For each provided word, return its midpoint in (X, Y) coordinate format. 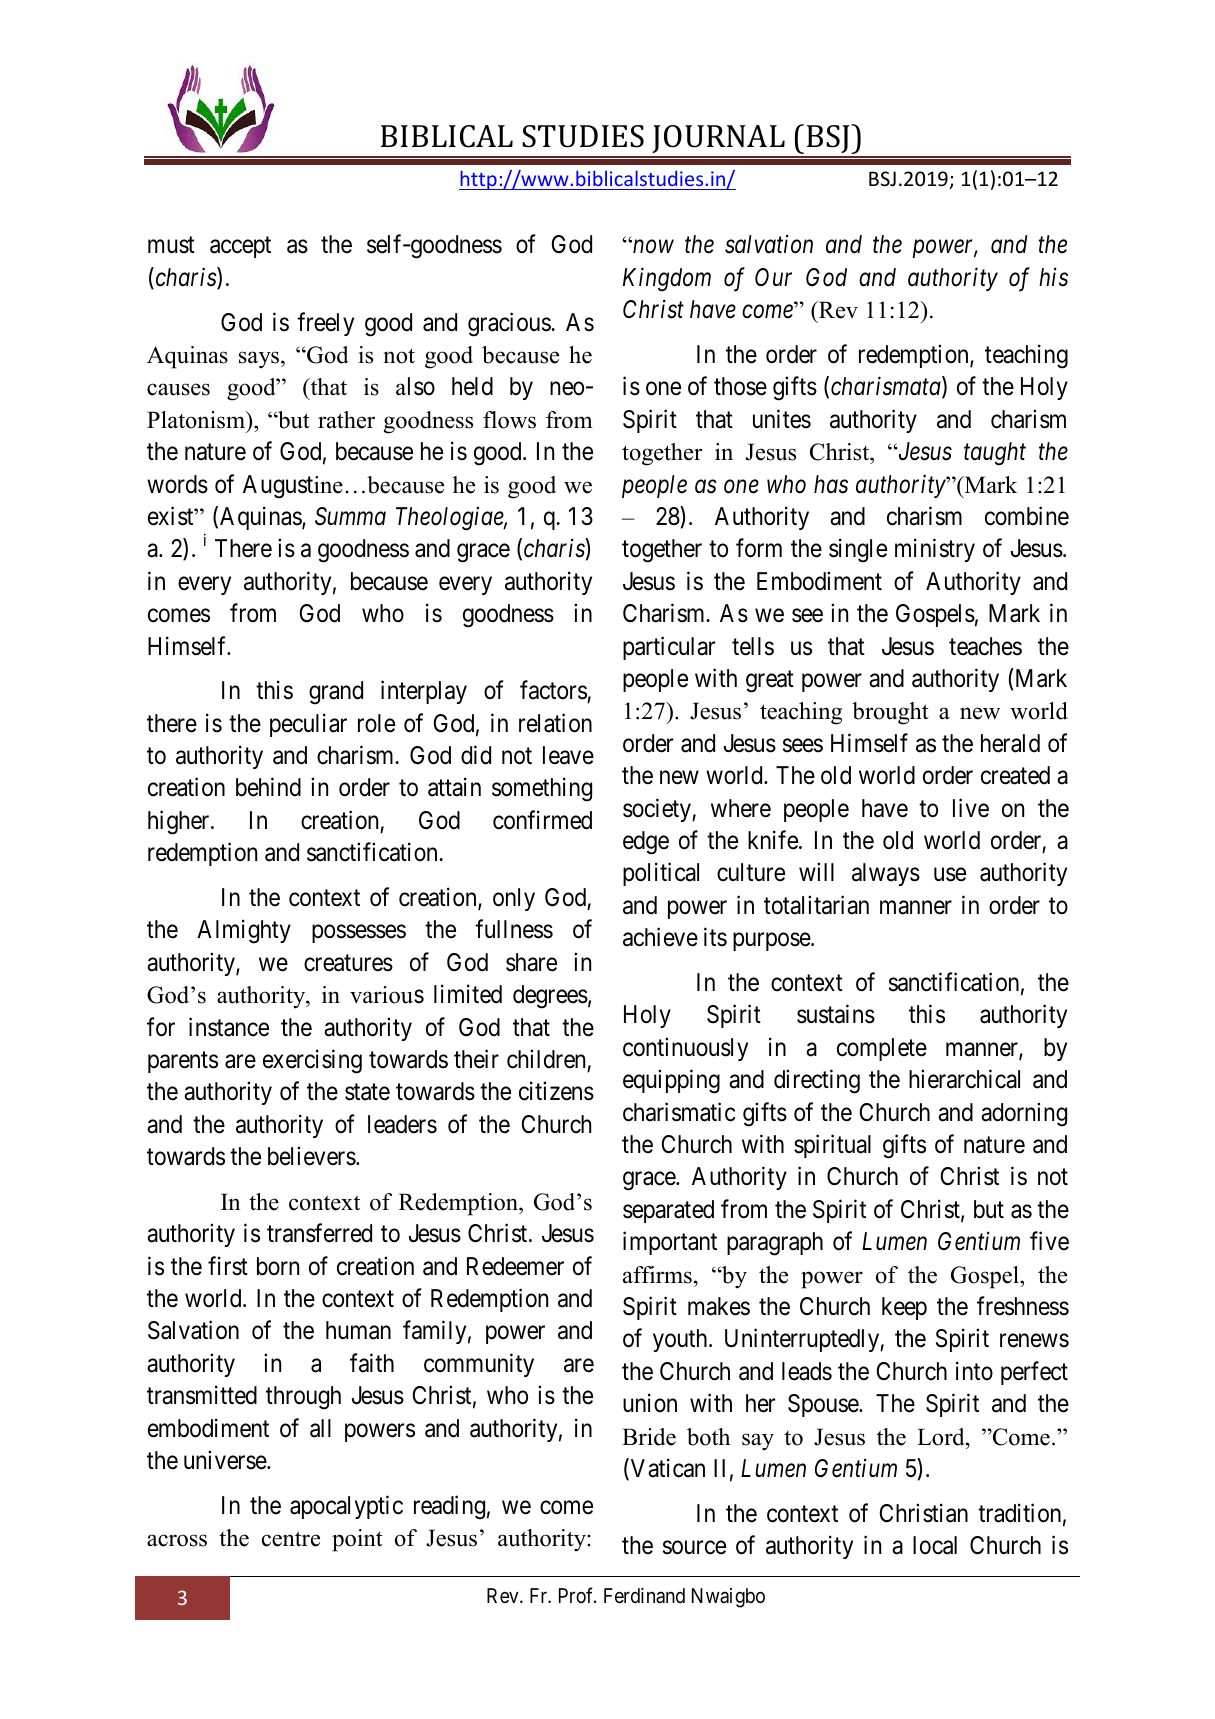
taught (995, 454)
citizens (556, 1091)
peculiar (308, 725)
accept (240, 247)
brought (890, 713)
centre (291, 1539)
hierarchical (964, 1079)
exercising (312, 1061)
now (652, 247)
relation (555, 723)
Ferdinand (644, 1595)
